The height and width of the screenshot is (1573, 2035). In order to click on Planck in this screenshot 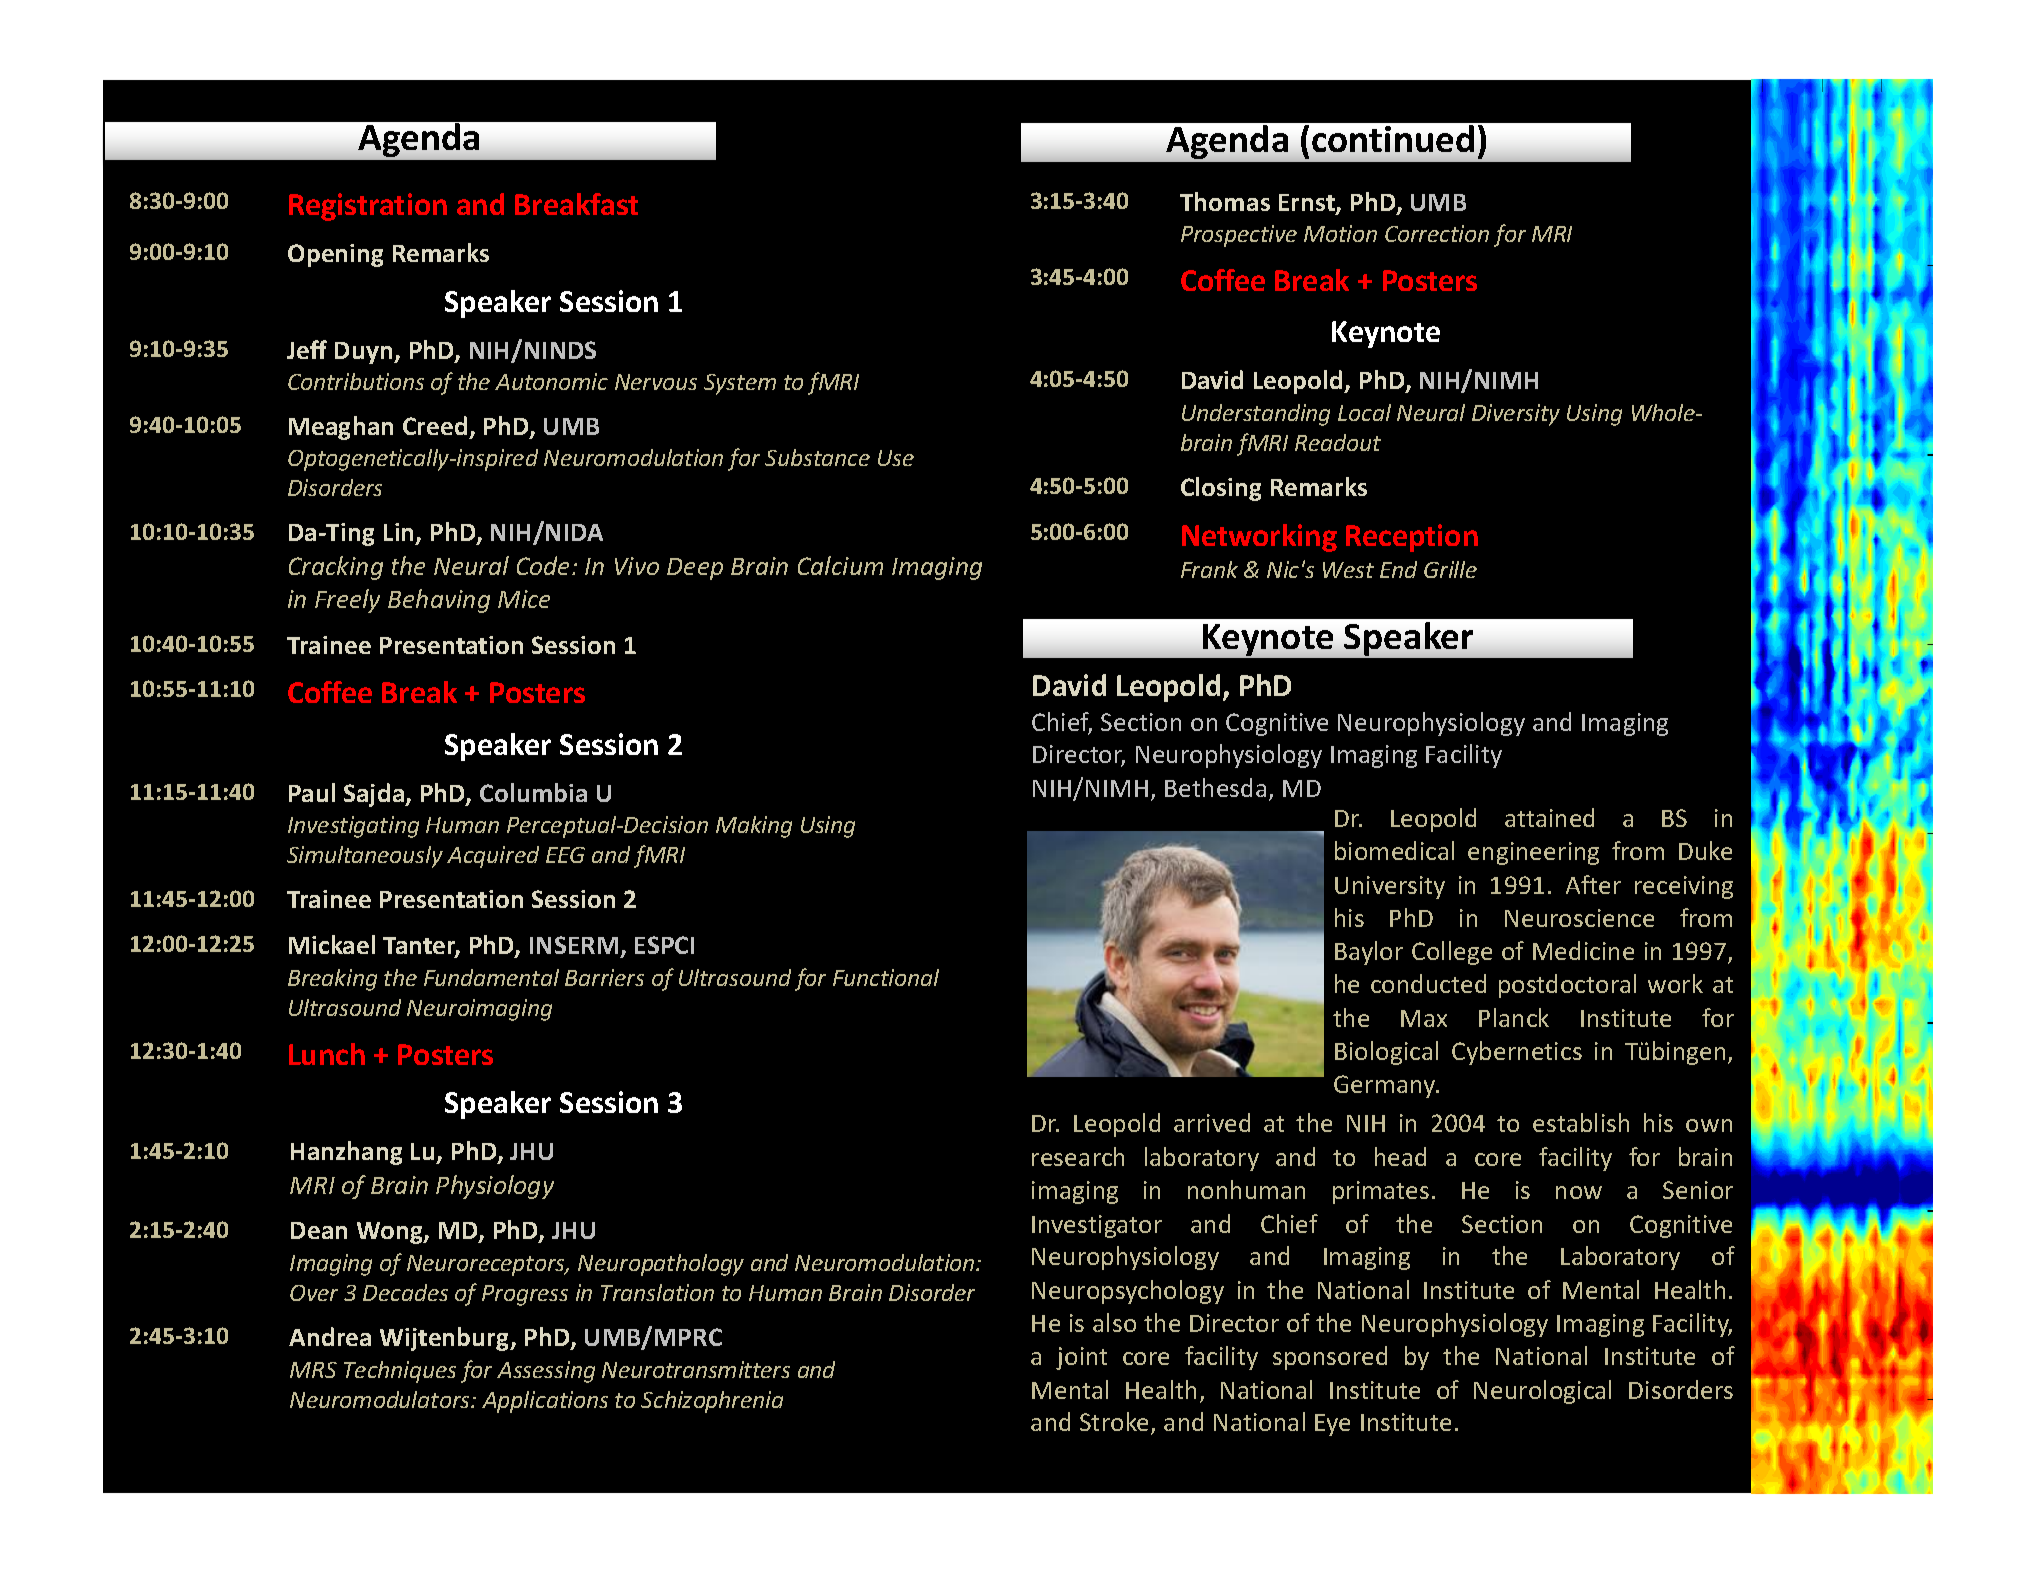, I will do `click(1514, 1017)`.
